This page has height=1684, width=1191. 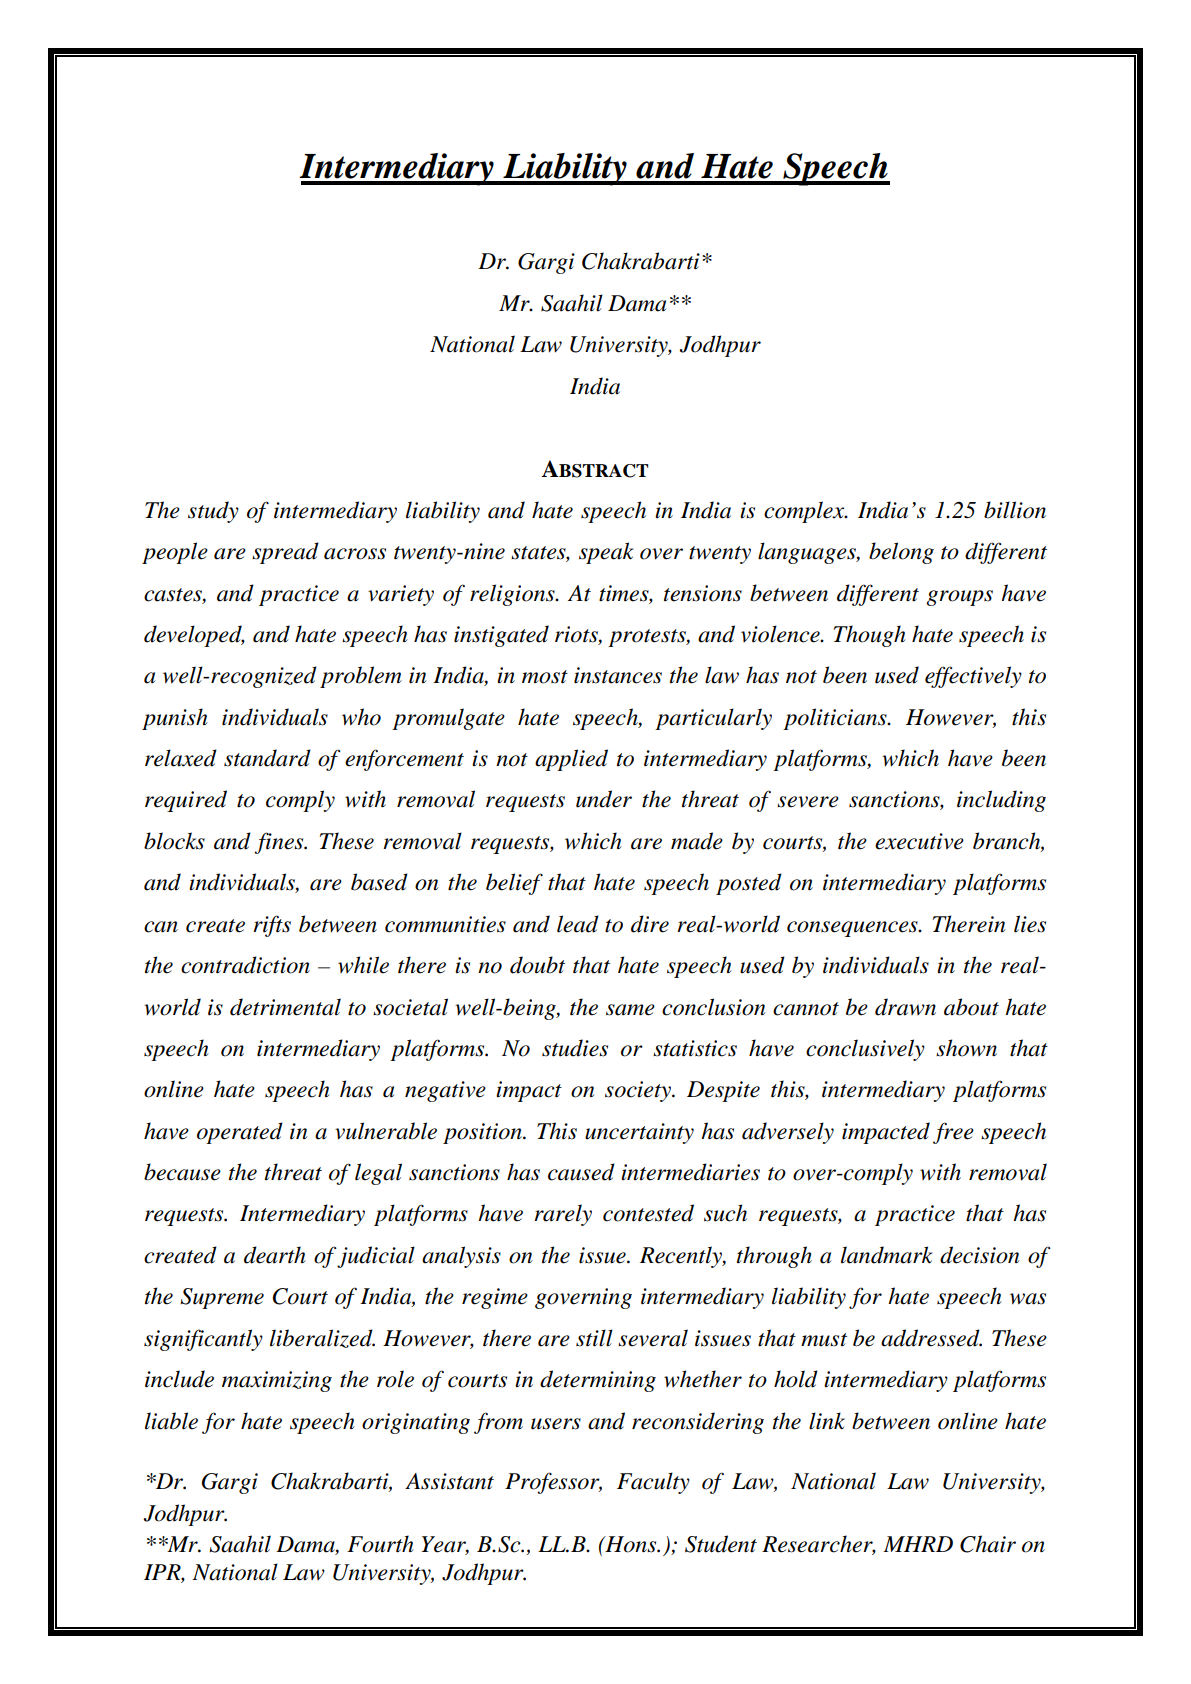 What do you see at coordinates (563, 1215) in the page?
I see `rarely` at bounding box center [563, 1215].
